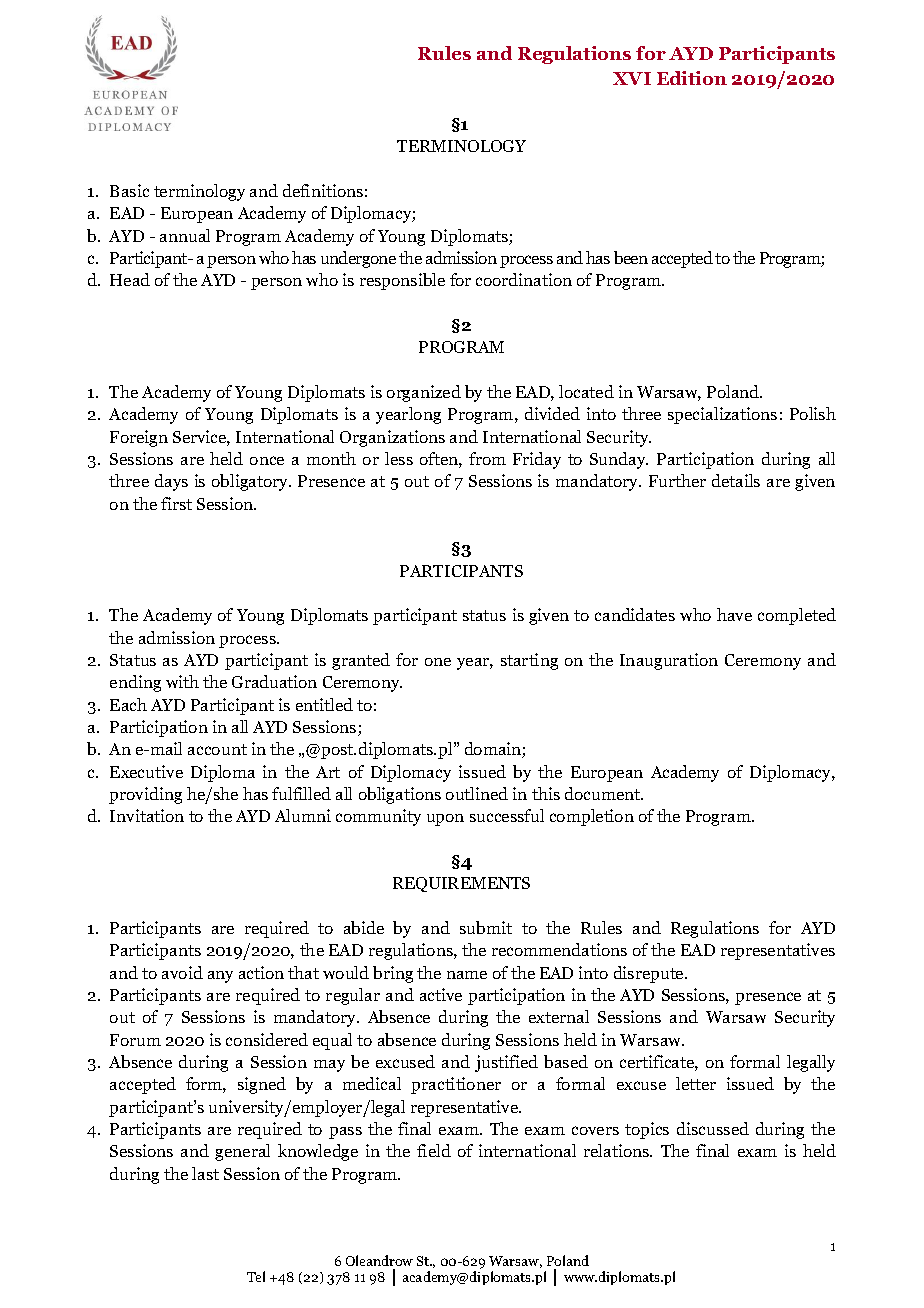 The height and width of the screenshot is (1308, 924). Describe the element at coordinates (722, 415) in the screenshot. I see `specializations` at that location.
